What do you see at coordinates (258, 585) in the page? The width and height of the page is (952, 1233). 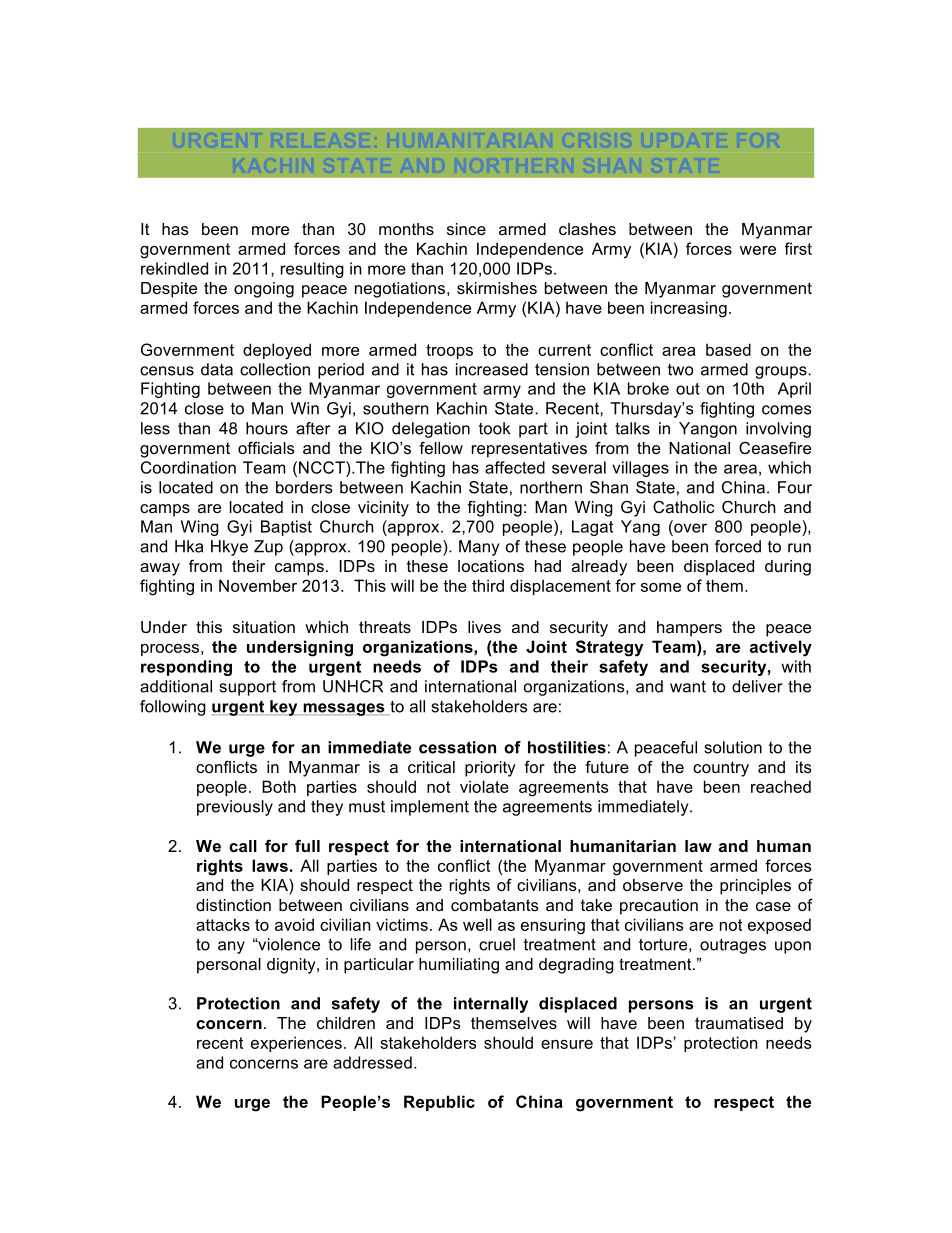 I see `November` at bounding box center [258, 585].
